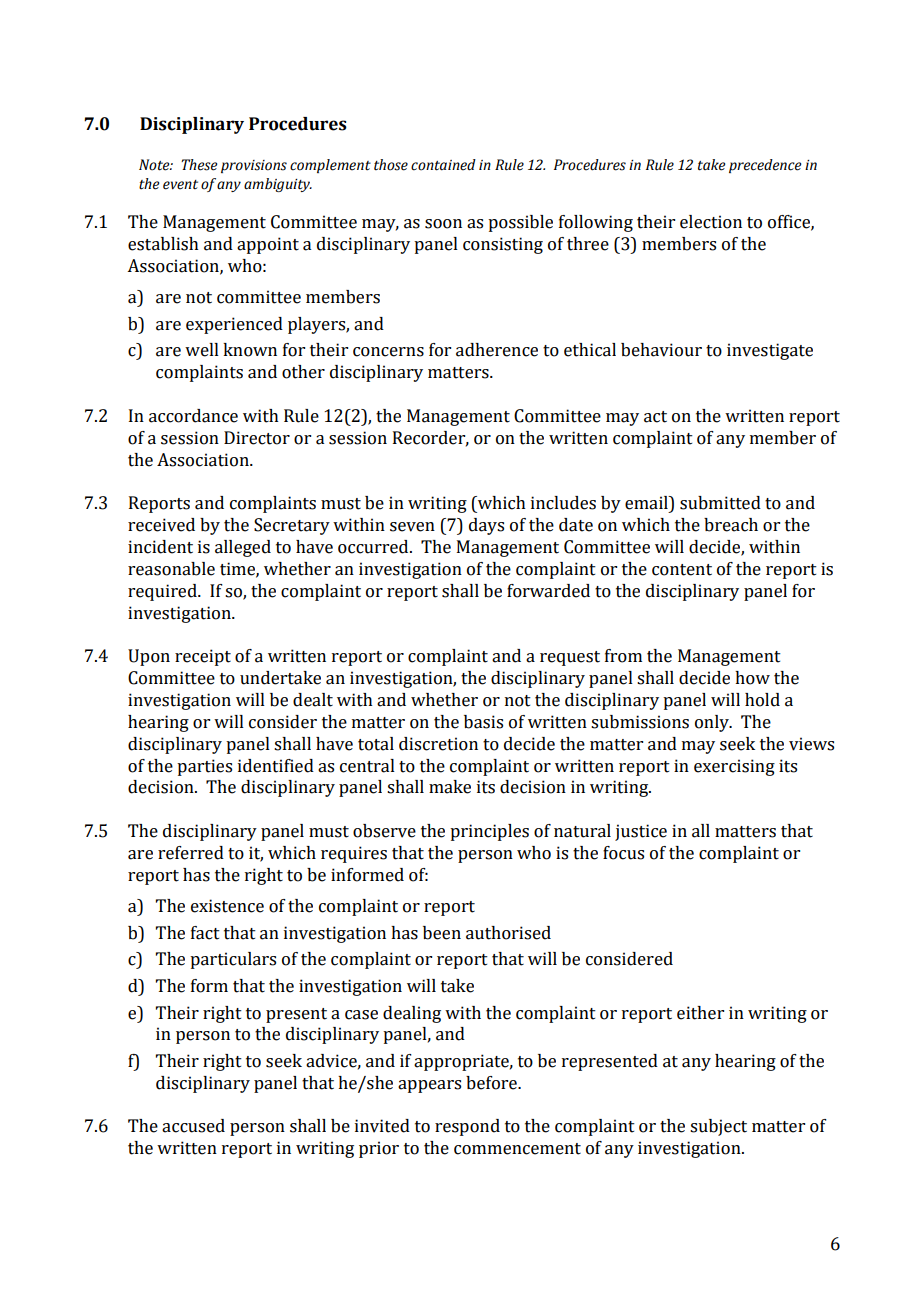  I want to click on soon, so click(443, 224).
